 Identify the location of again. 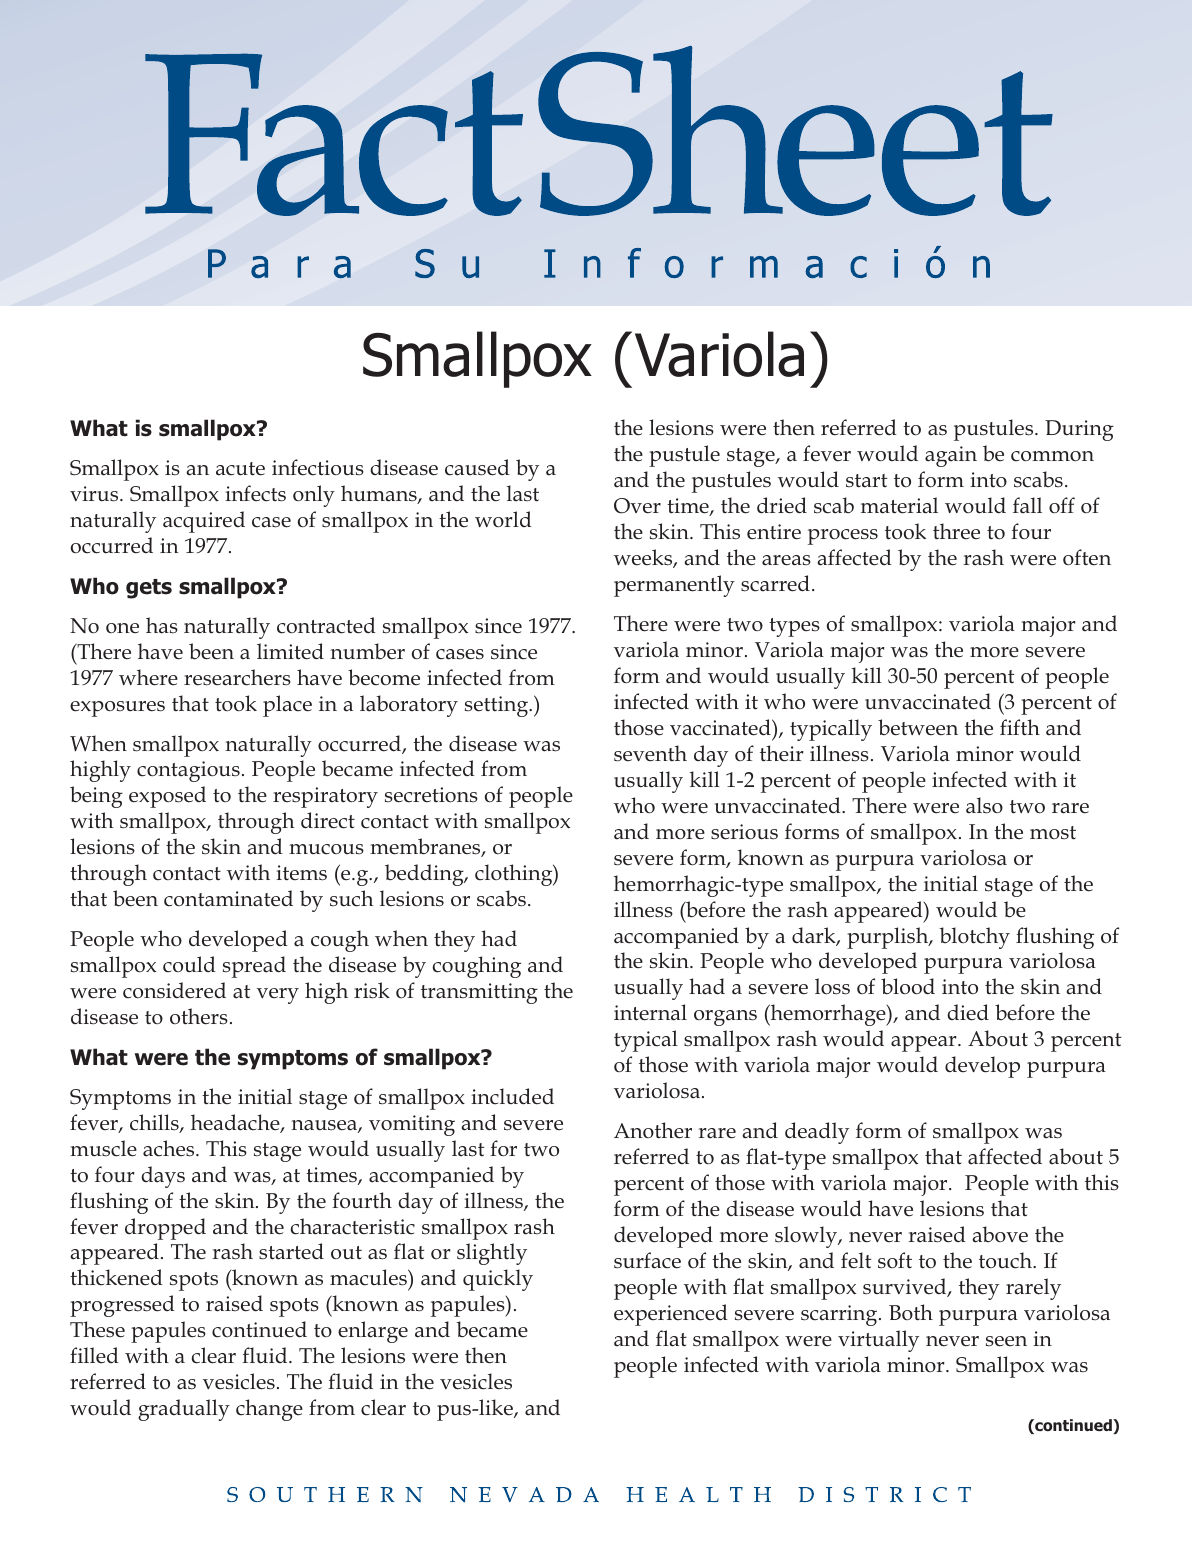
(951, 456).
